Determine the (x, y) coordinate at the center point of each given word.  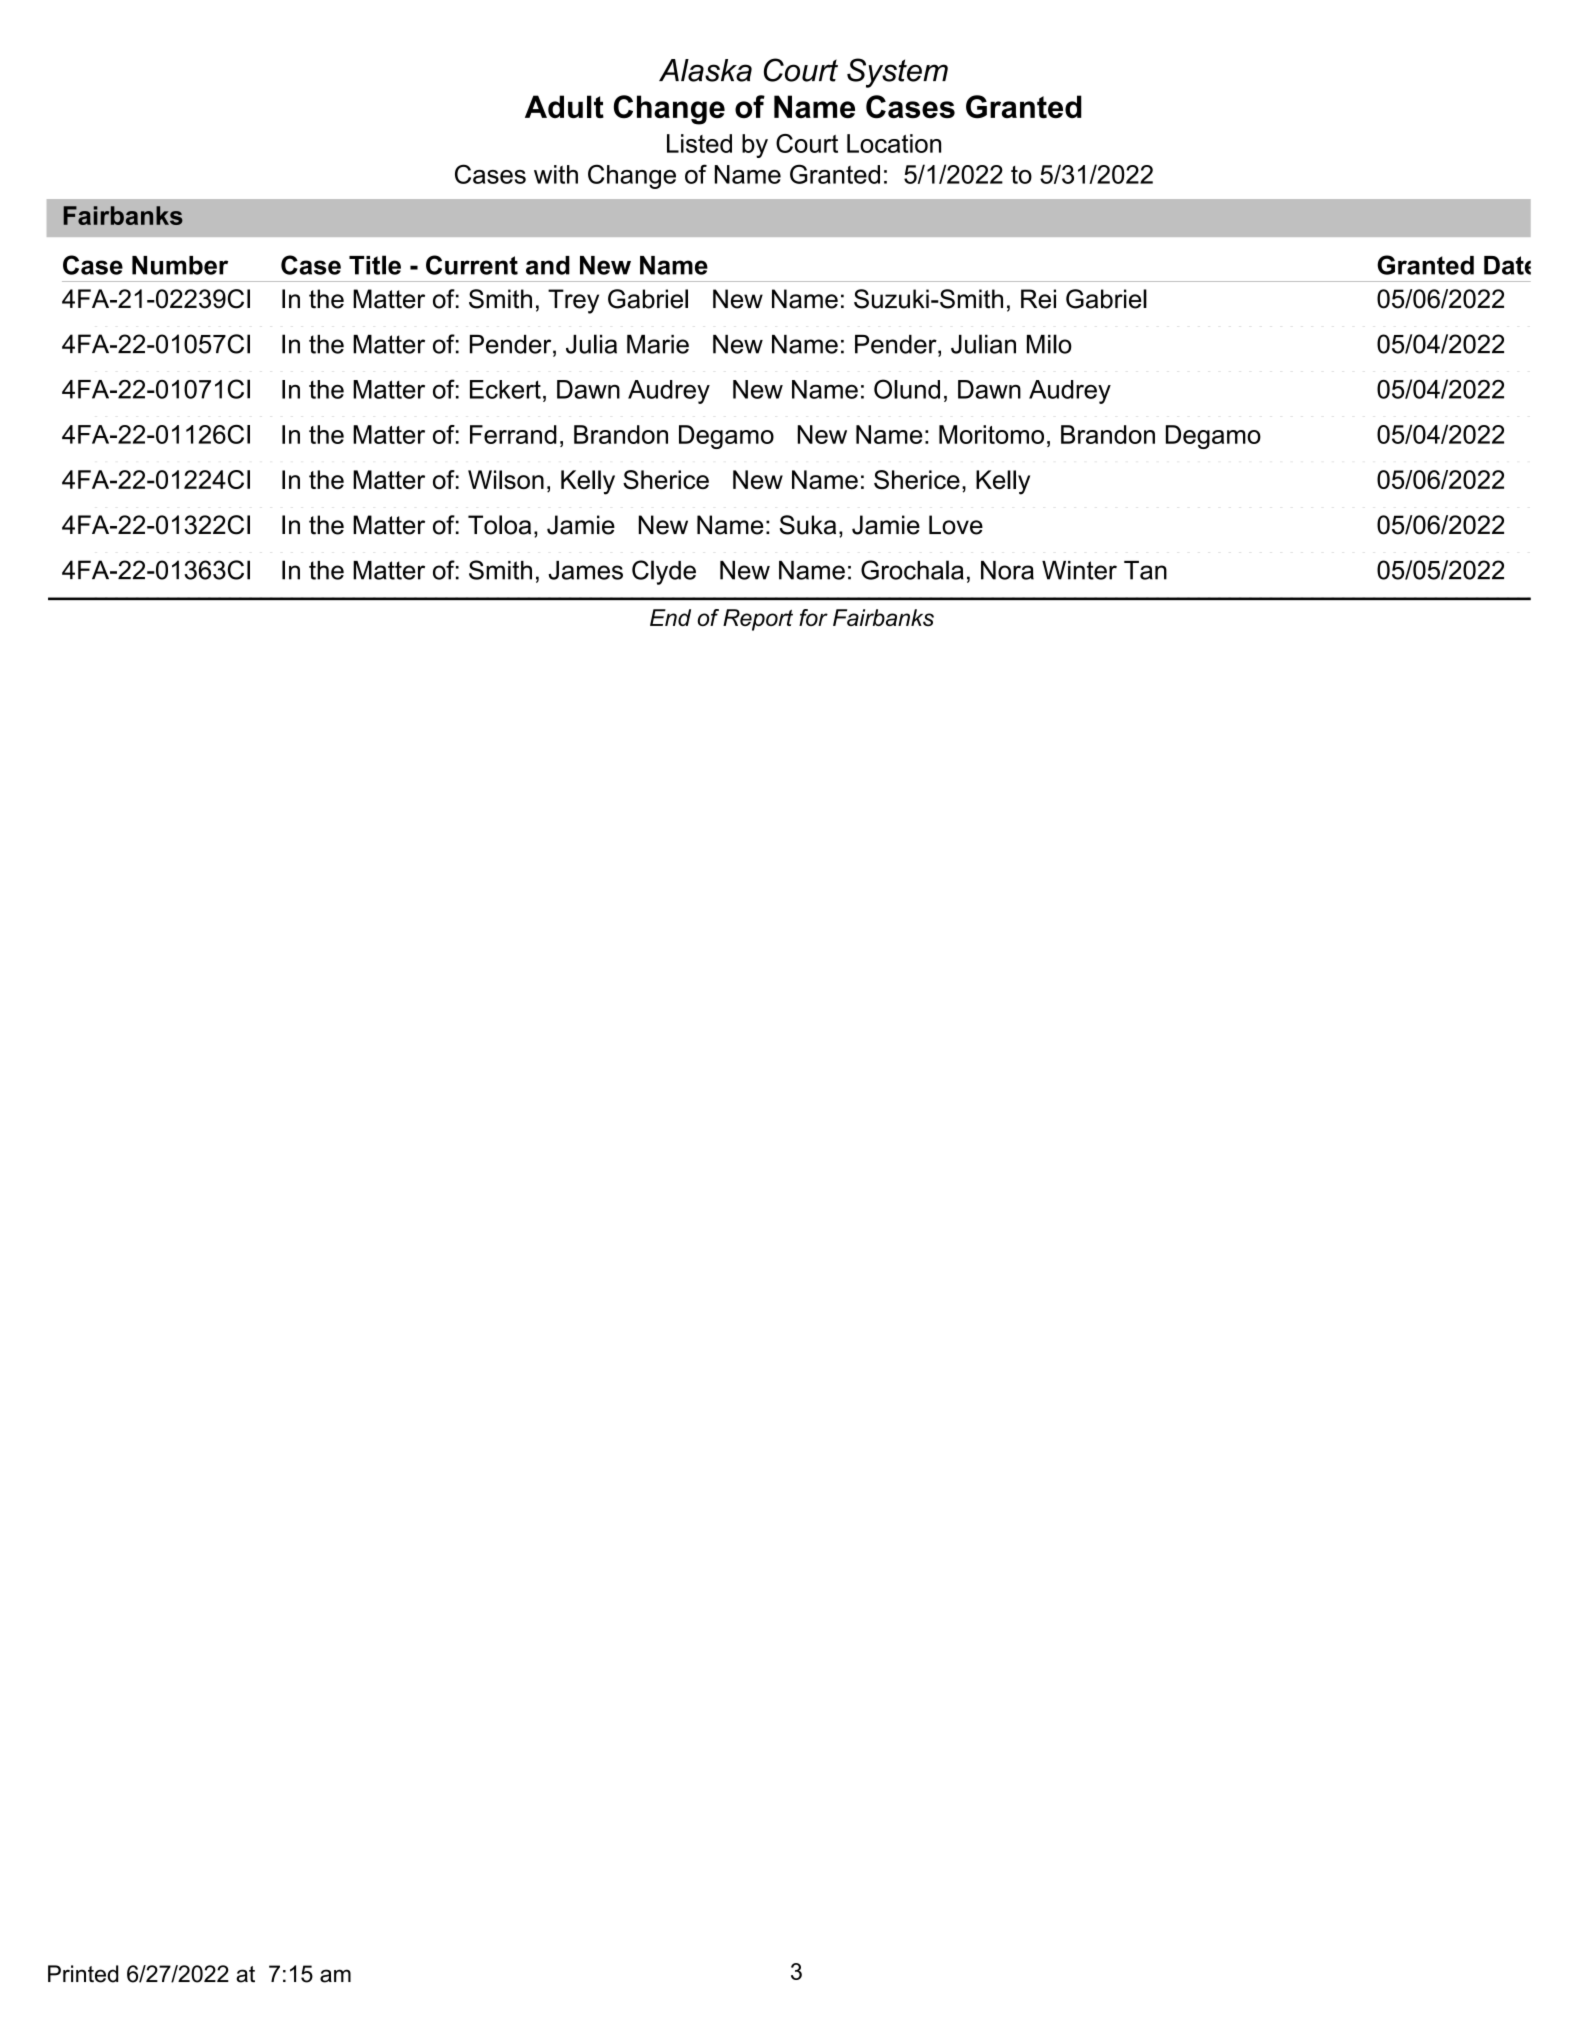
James (586, 570)
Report (758, 620)
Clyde (664, 572)
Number (180, 265)
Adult (564, 107)
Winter (1079, 570)
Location (894, 143)
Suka (808, 525)
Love (956, 525)
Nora (1007, 570)
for (813, 617)
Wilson (506, 479)
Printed (83, 1974)
